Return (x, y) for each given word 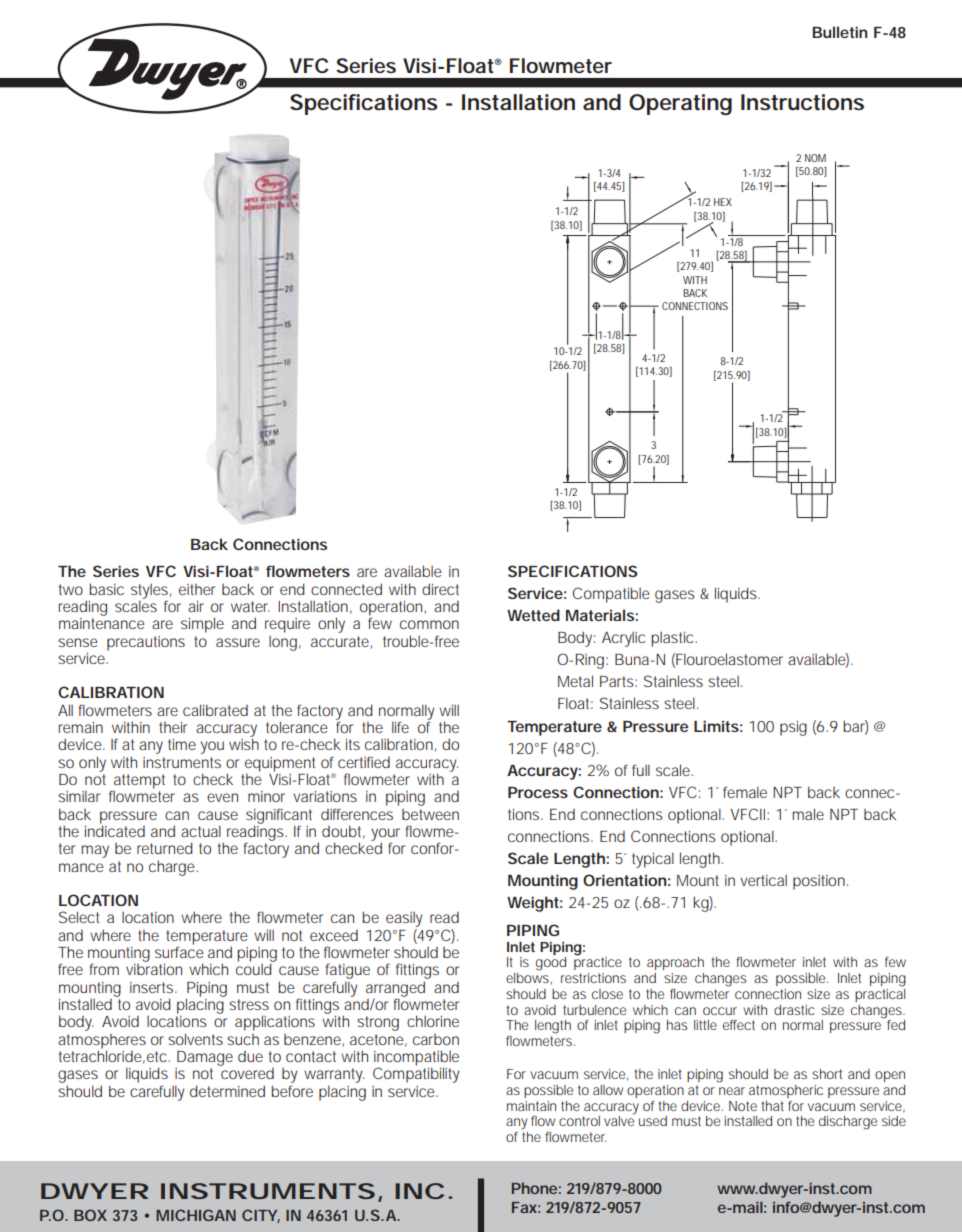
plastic (674, 639)
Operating (680, 104)
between (430, 814)
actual (201, 831)
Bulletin (839, 32)
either (197, 589)
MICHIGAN (196, 1215)
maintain (531, 1106)
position (820, 882)
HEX (723, 202)
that (772, 1106)
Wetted (533, 615)
